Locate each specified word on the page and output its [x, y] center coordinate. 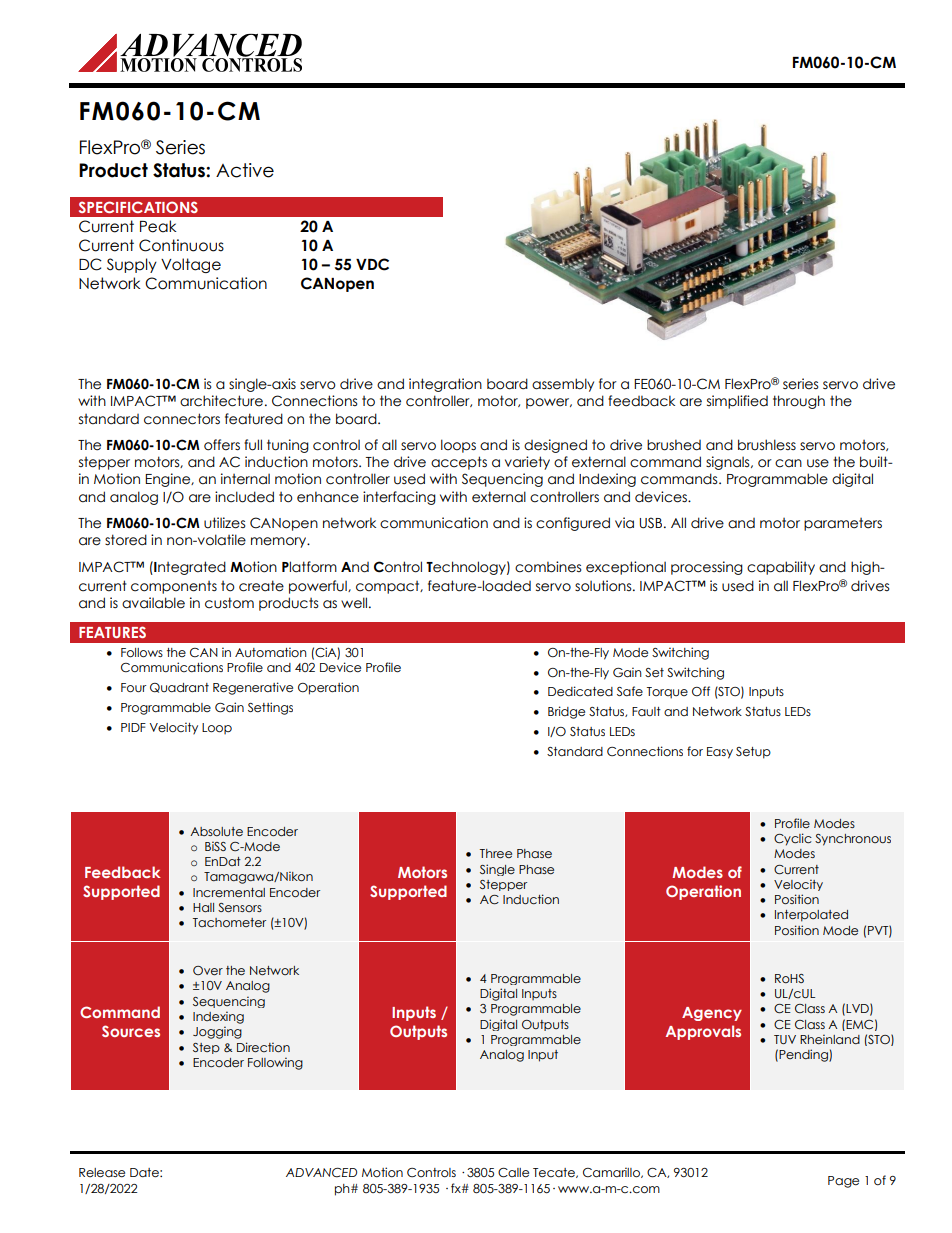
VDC [372, 264]
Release [102, 1173]
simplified [737, 402]
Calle [513, 1173]
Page [843, 1182]
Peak [158, 226]
